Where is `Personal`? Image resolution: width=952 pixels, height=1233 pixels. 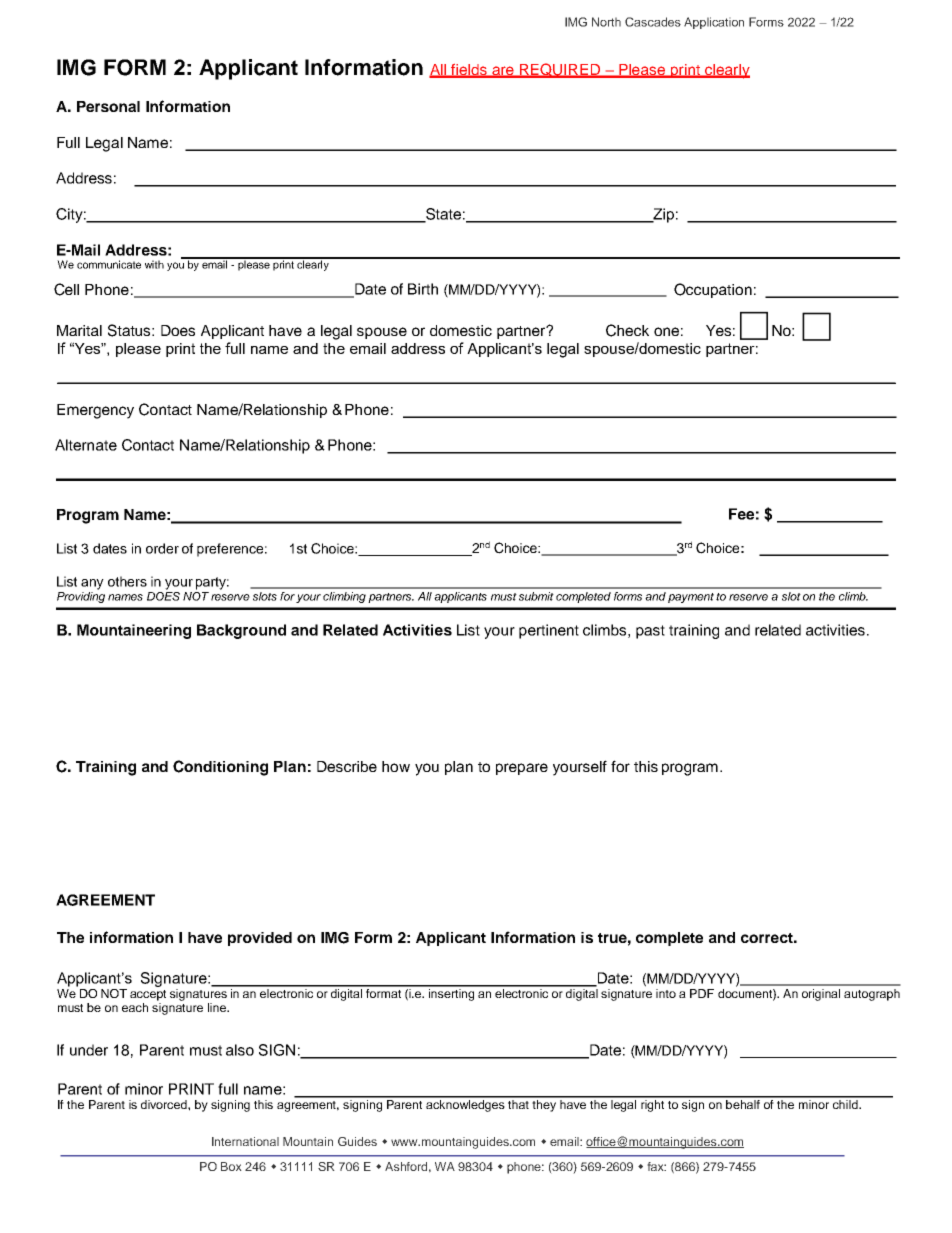
Personal is located at coordinates (108, 106).
